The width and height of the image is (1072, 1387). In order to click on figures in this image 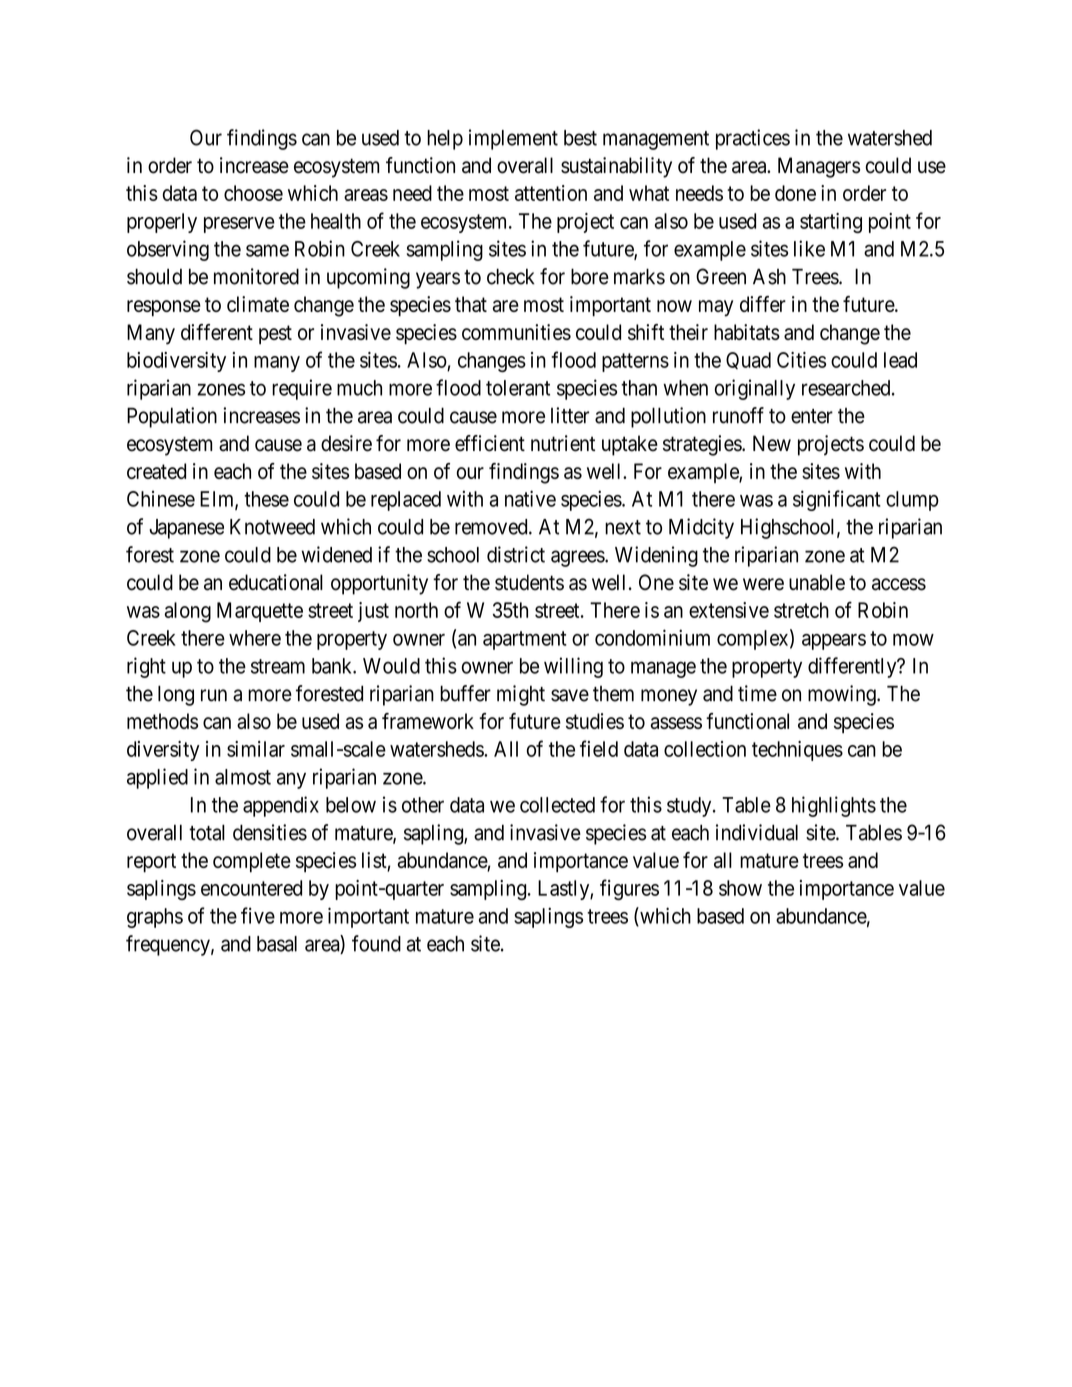, I will do `click(629, 889)`.
